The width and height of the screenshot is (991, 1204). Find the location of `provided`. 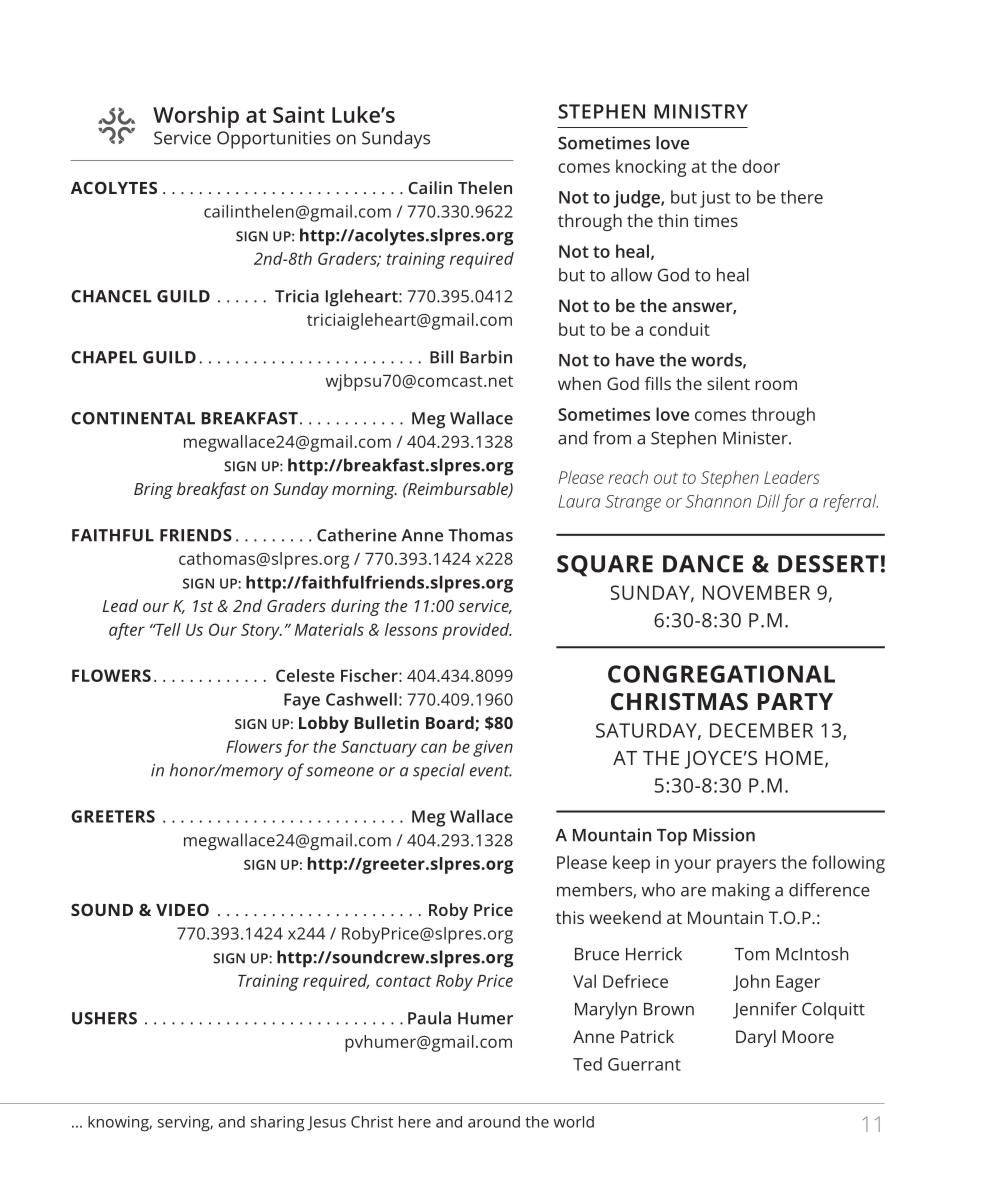

provided is located at coordinates (477, 631).
